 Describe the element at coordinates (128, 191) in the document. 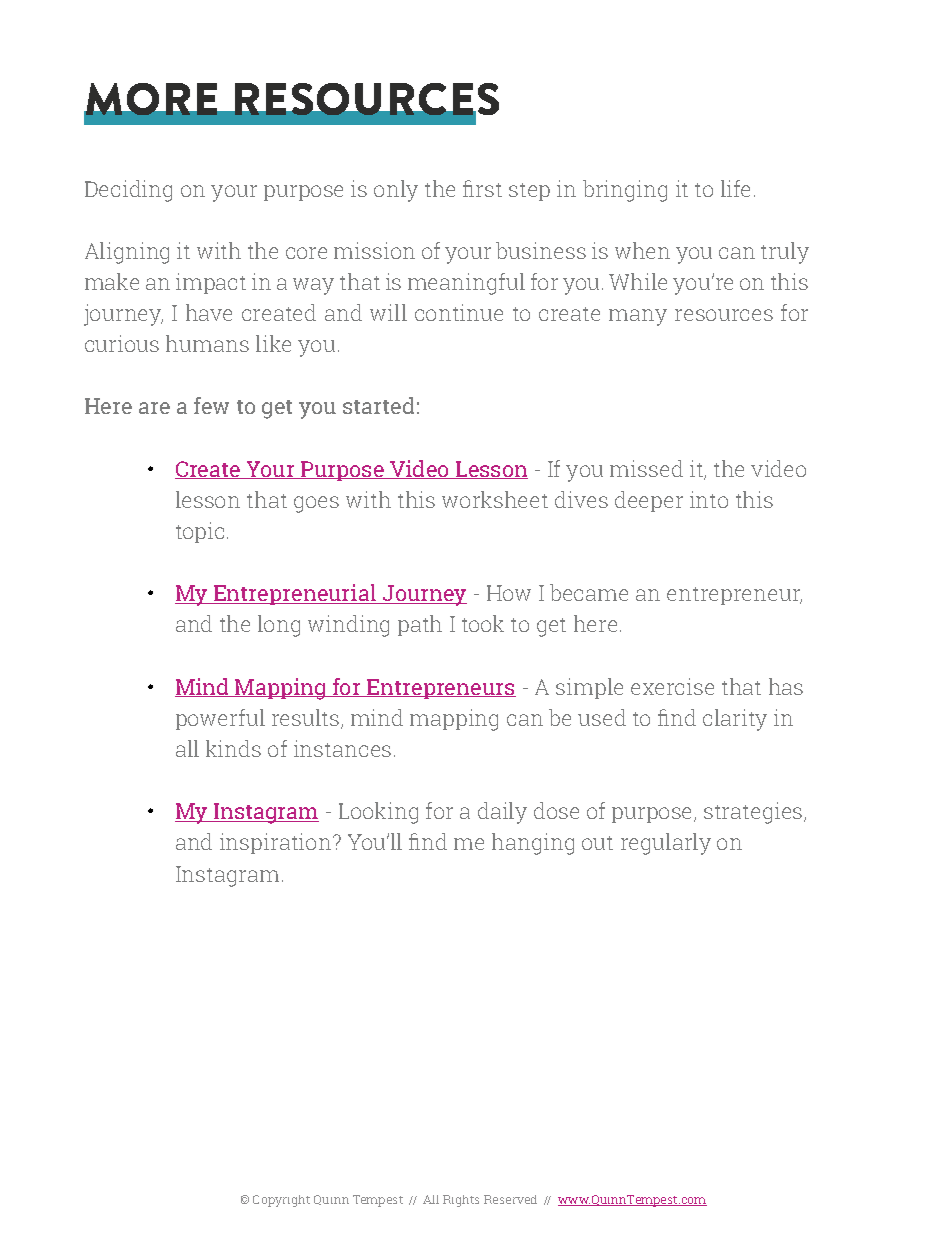

I see `Deciding` at that location.
